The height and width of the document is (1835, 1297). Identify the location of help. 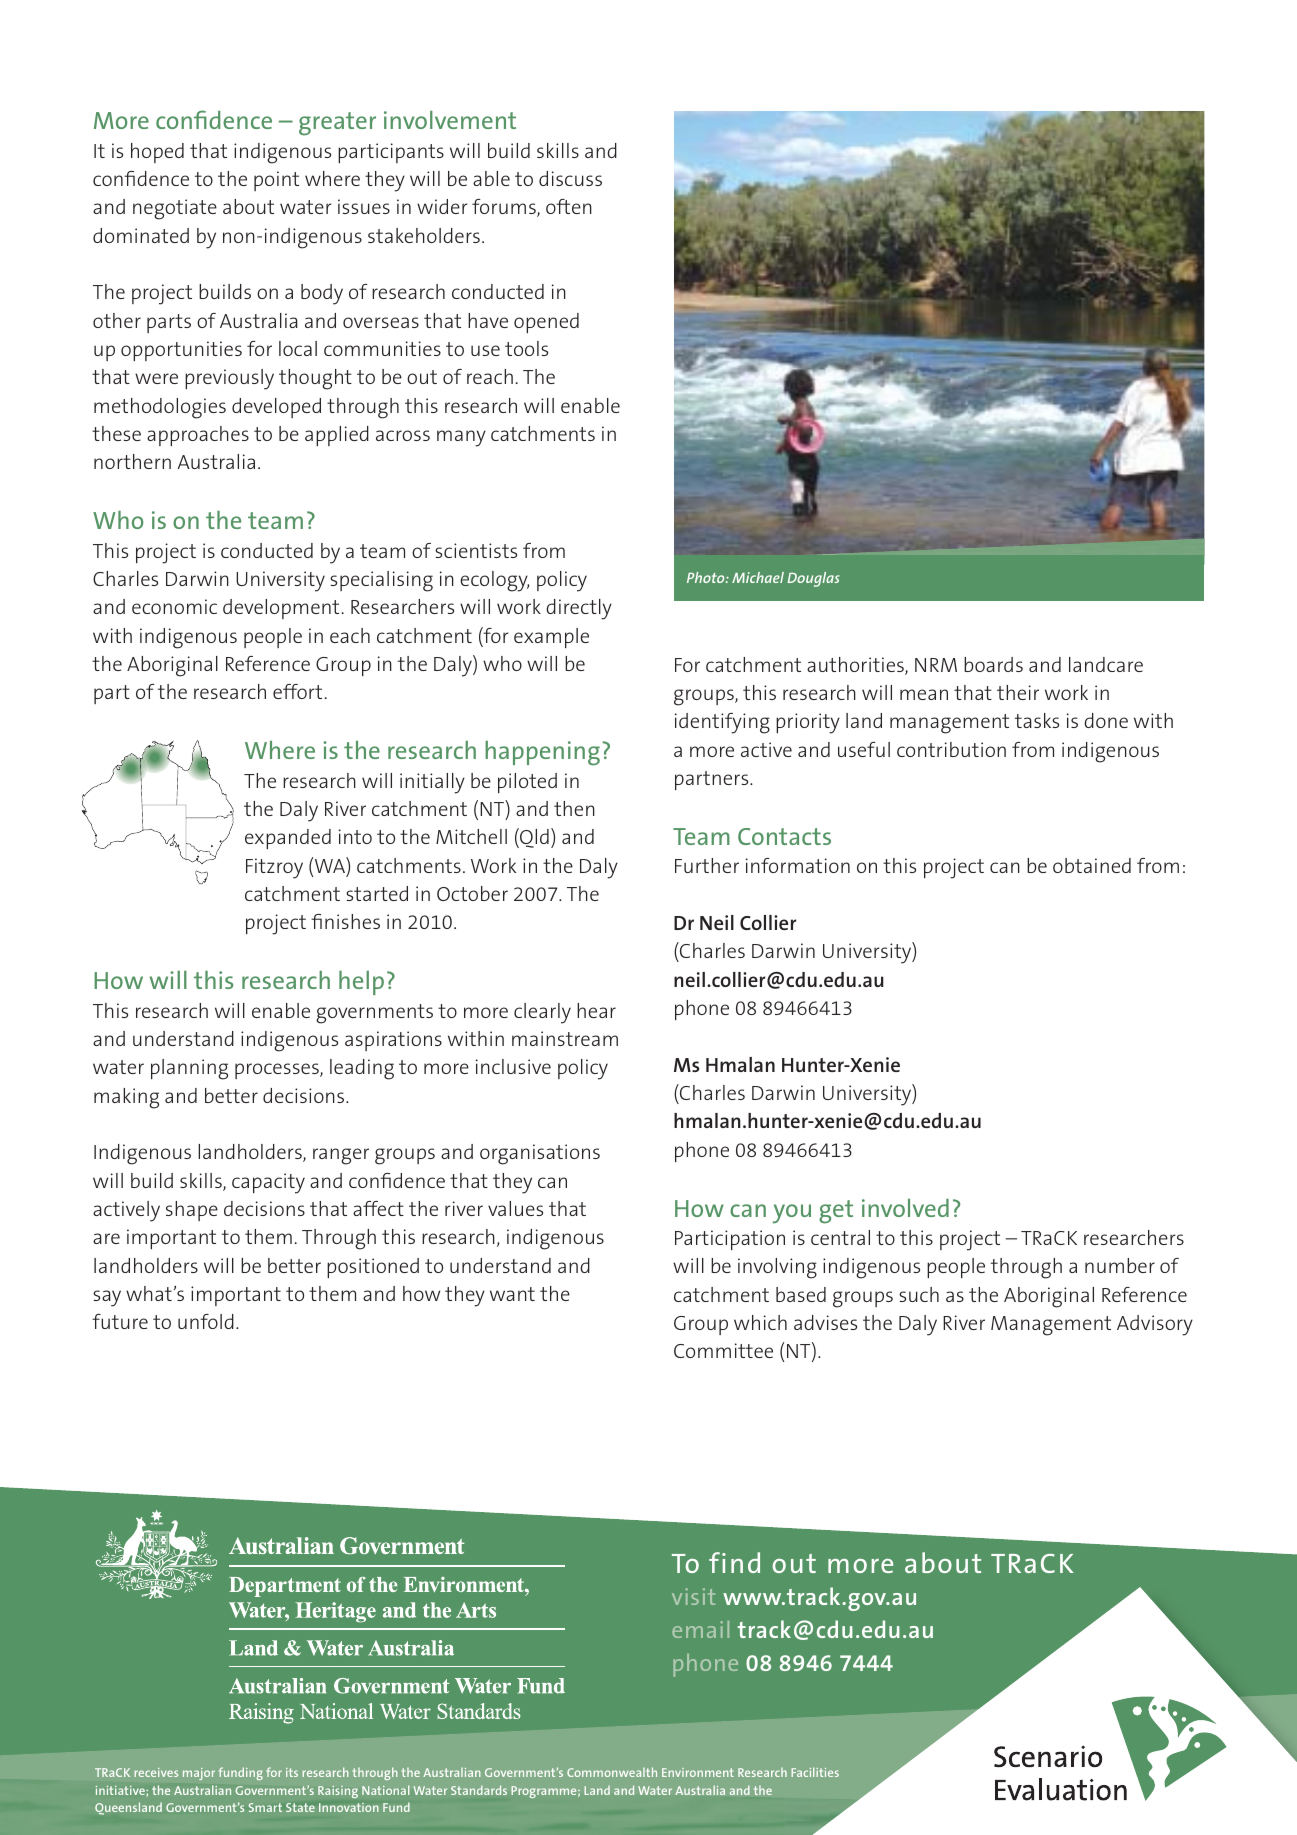
(361, 983).
